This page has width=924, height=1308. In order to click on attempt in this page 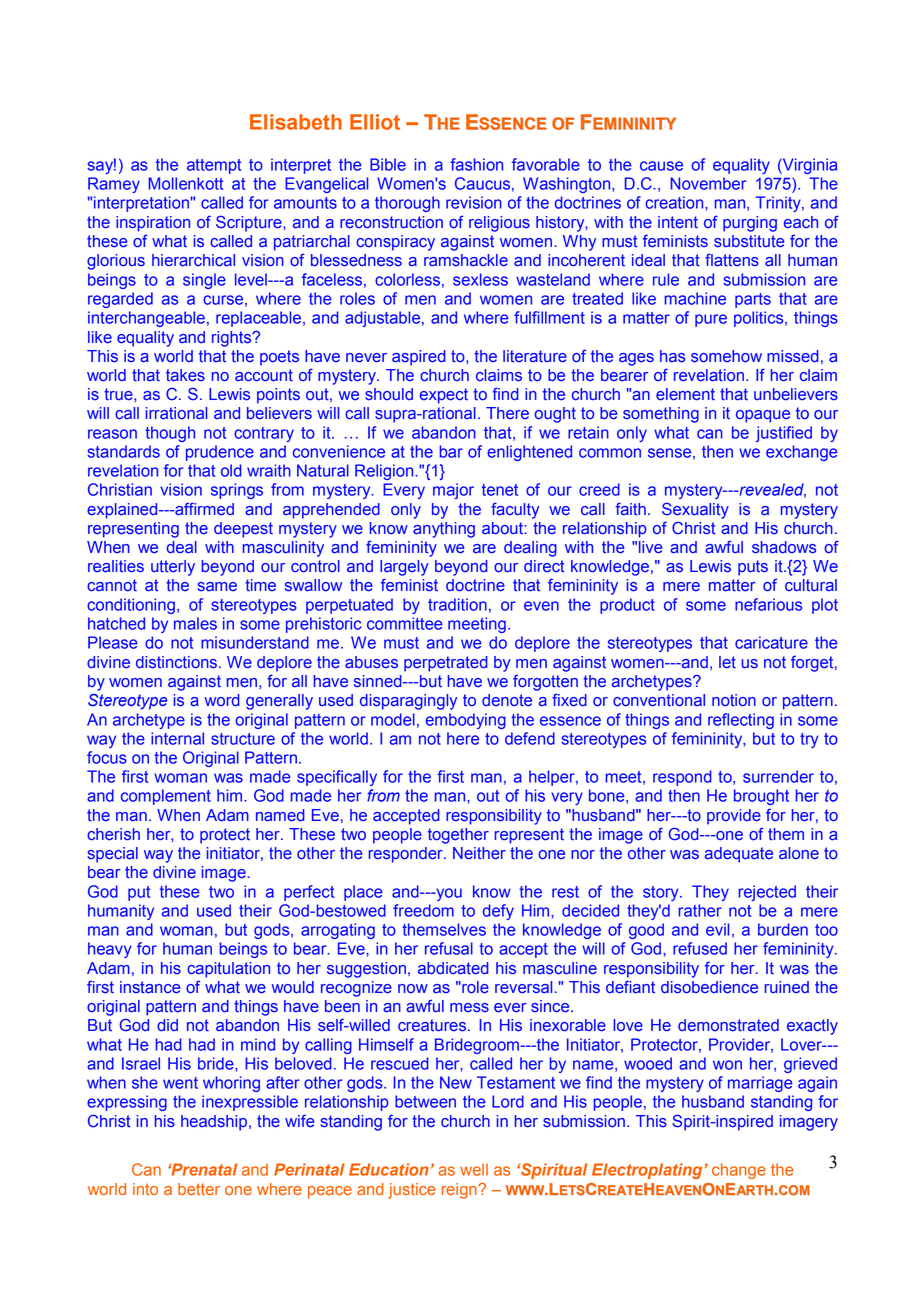, I will do `click(214, 166)`.
